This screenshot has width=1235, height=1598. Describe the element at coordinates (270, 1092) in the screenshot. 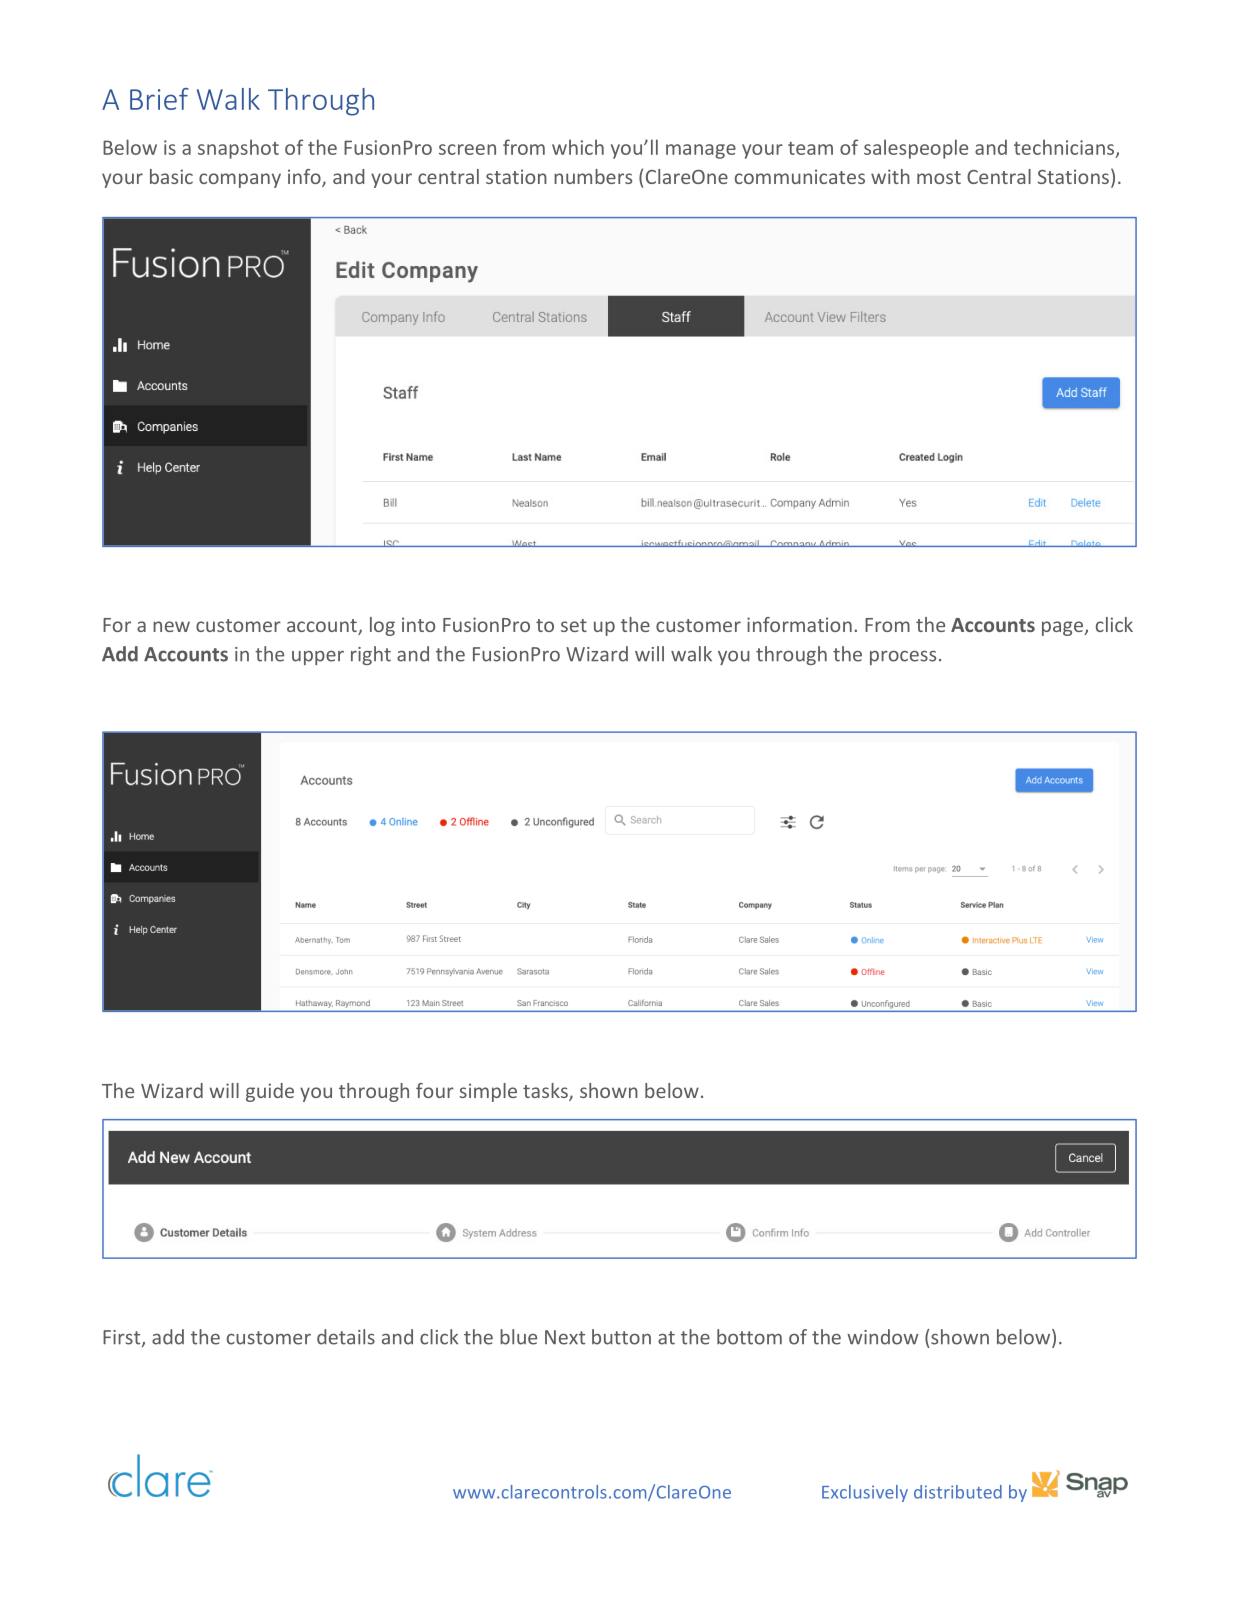

I see `guide` at that location.
